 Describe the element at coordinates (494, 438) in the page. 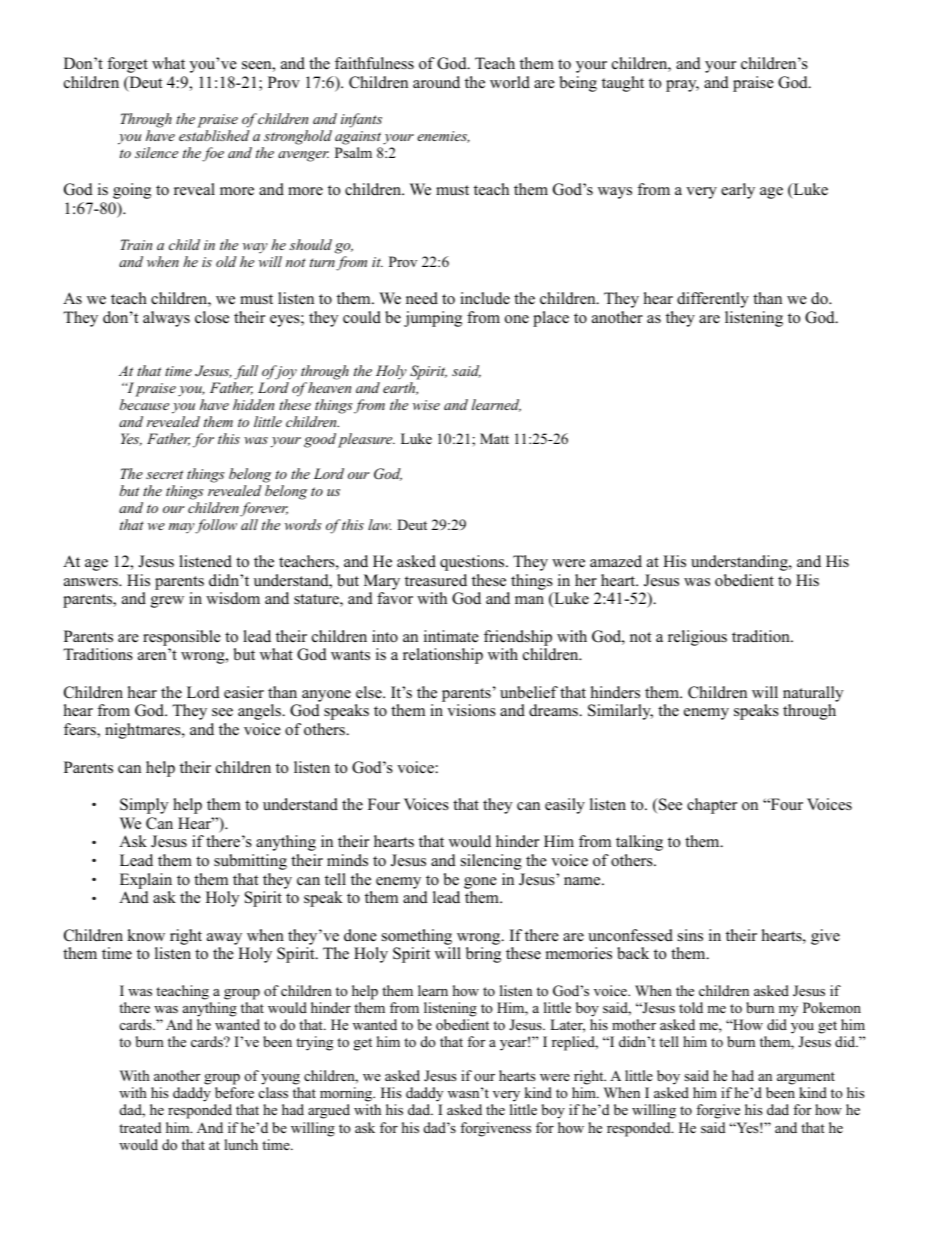

I see `Matt` at that location.
